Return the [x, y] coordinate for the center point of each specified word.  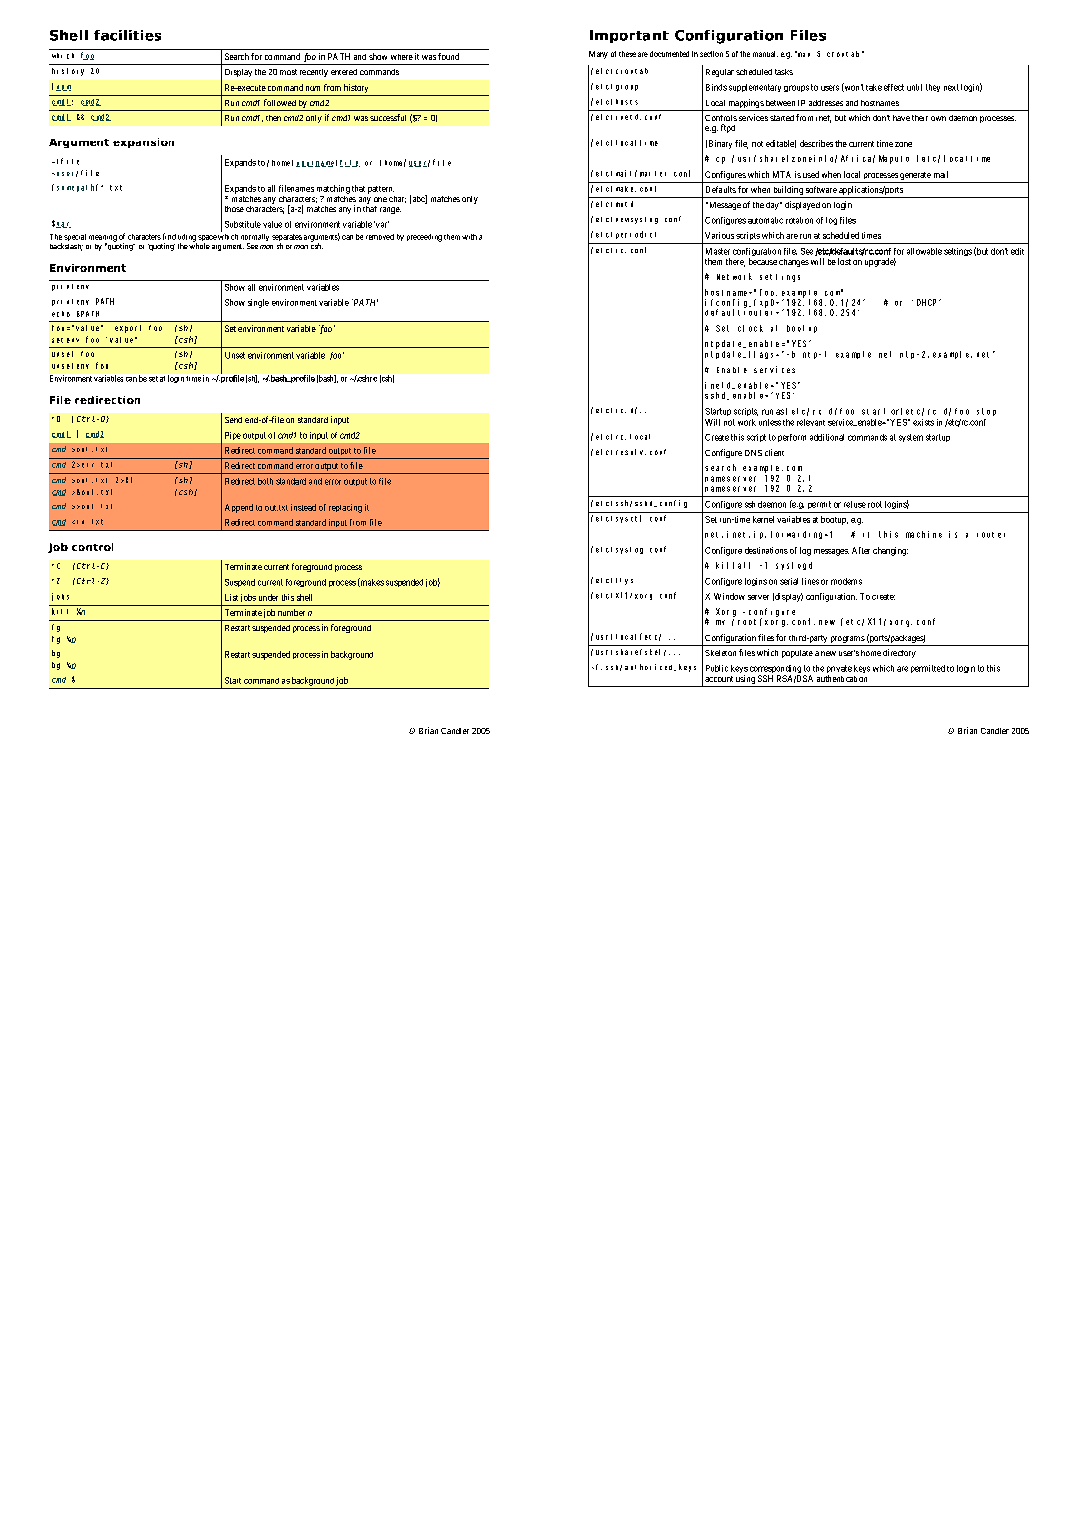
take [874, 87]
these [627, 54]
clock [750, 328]
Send [233, 420]
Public [717, 668]
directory [899, 653]
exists [923, 422]
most [288, 72]
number [291, 612]
